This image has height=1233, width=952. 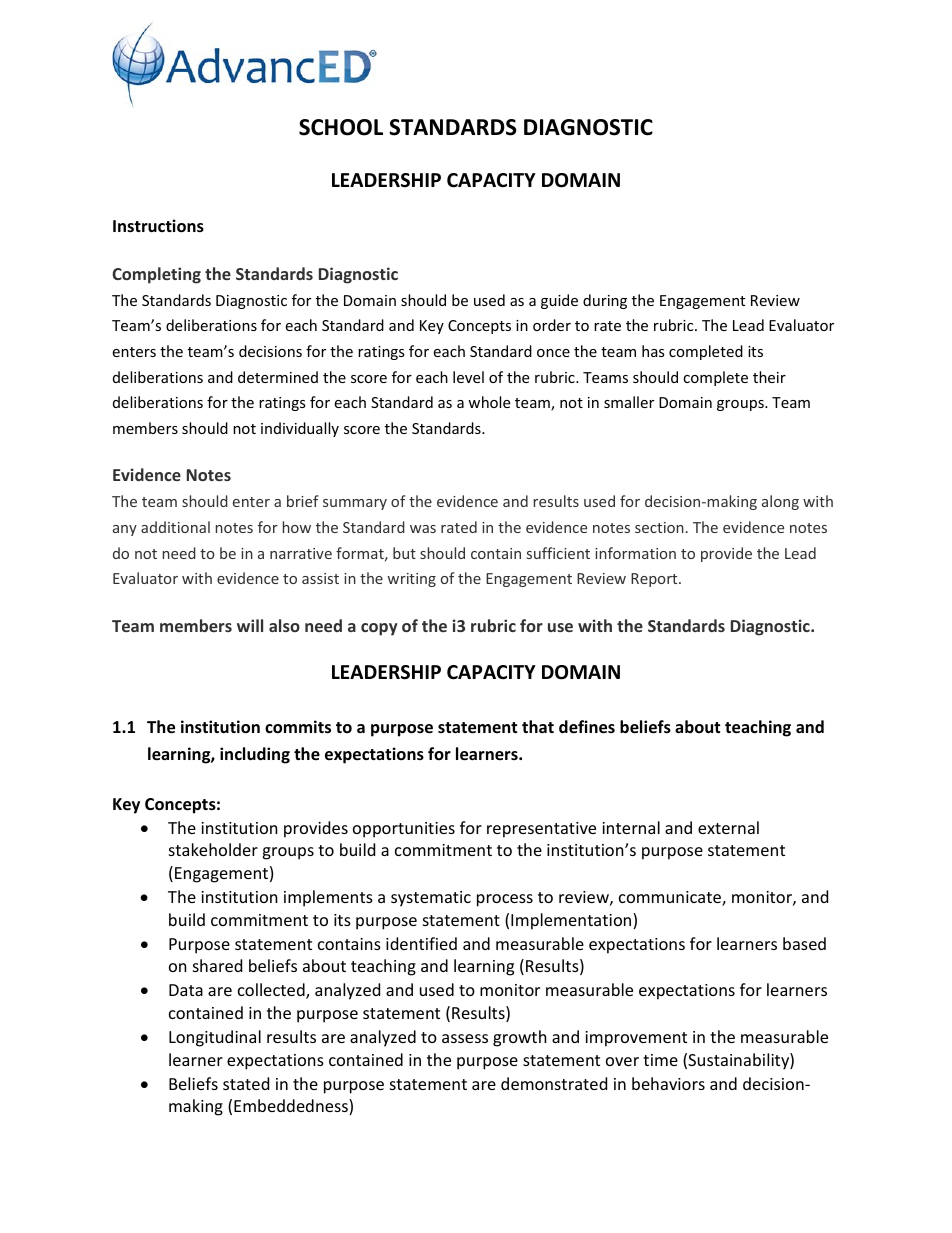 I want to click on will, so click(x=250, y=625).
